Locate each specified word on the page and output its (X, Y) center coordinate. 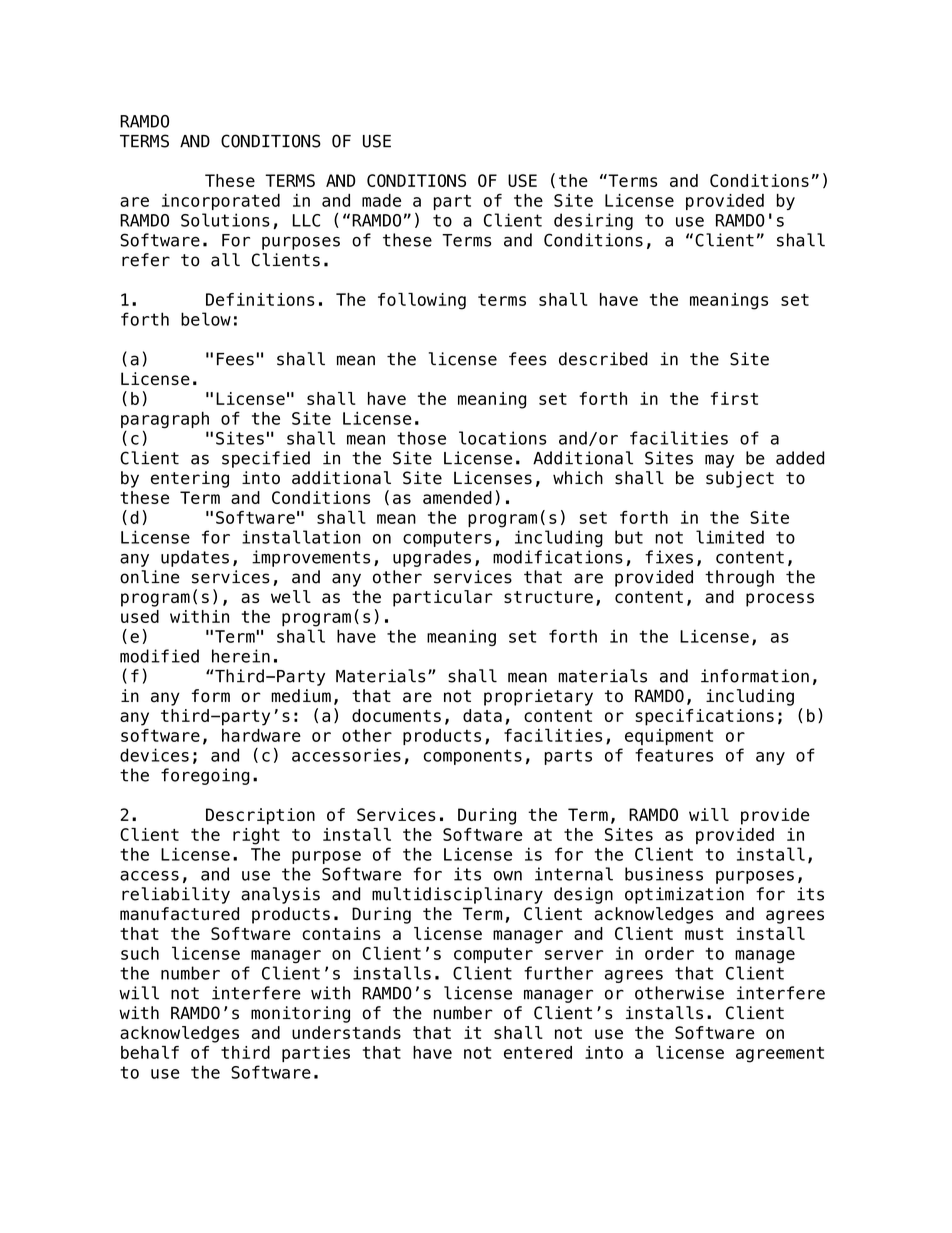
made (381, 200)
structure (548, 597)
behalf (150, 1052)
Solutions (225, 220)
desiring (593, 221)
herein (241, 656)
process (780, 600)
